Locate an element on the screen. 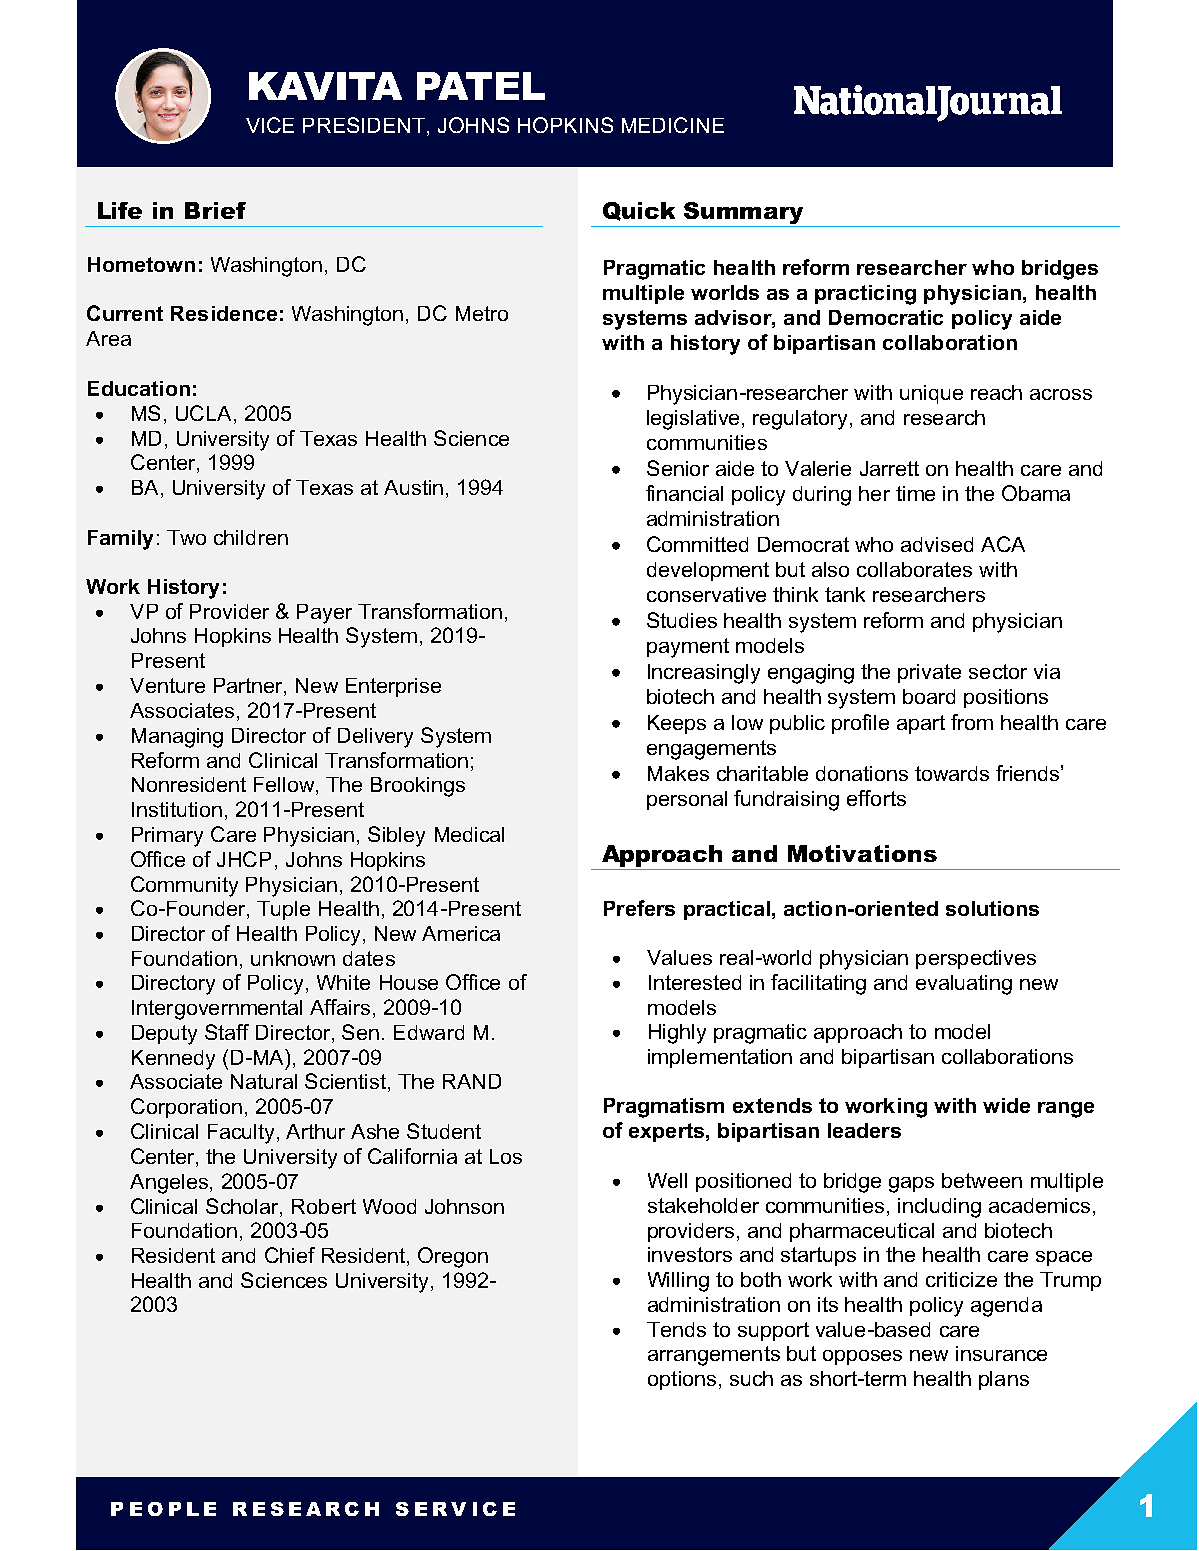 This screenshot has height=1551, width=1199. Pragmatism is located at coordinates (664, 1108).
